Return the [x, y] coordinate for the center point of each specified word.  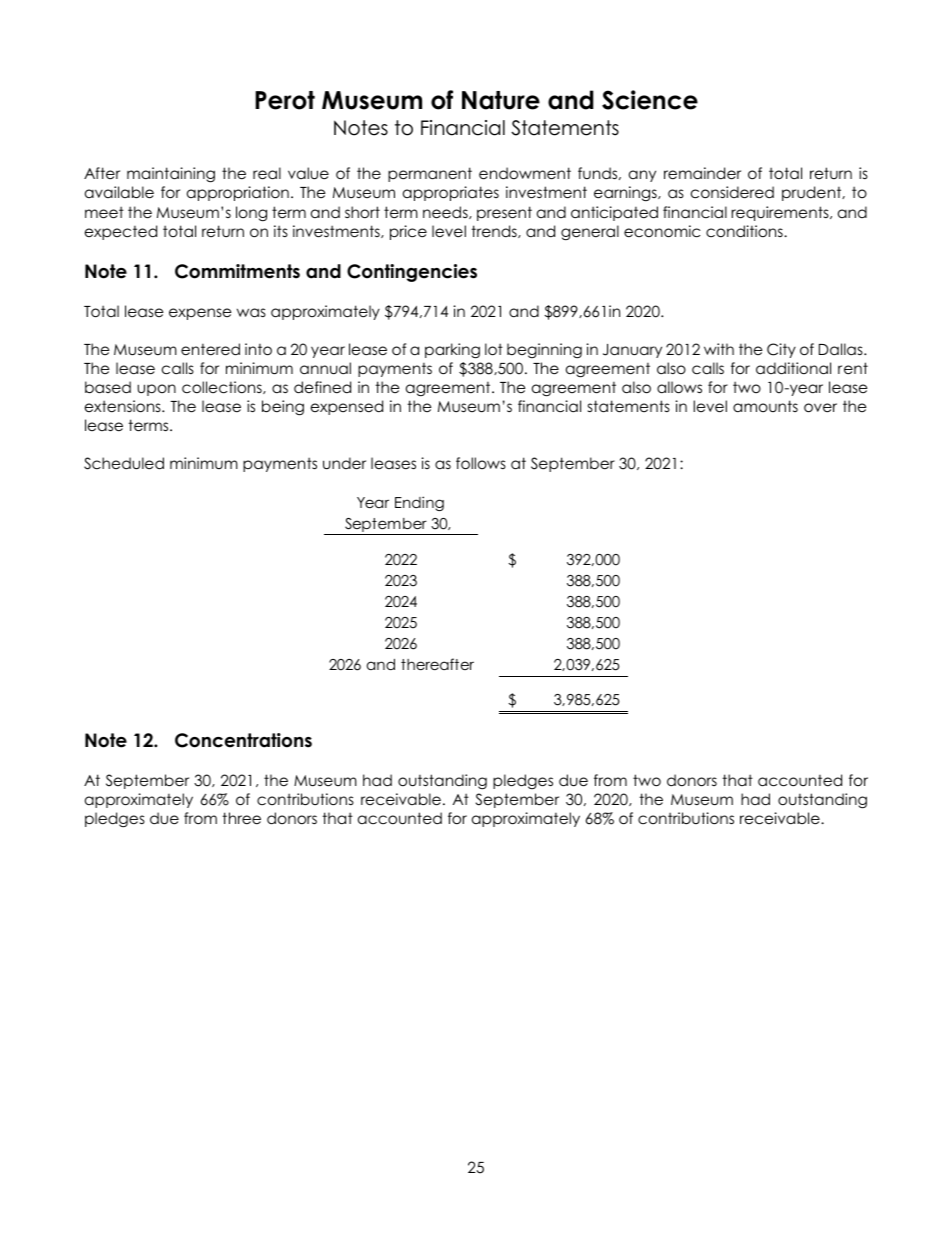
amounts [765, 406]
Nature [501, 100]
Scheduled [124, 463]
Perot [285, 100]
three [241, 818]
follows [481, 463]
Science [650, 100]
